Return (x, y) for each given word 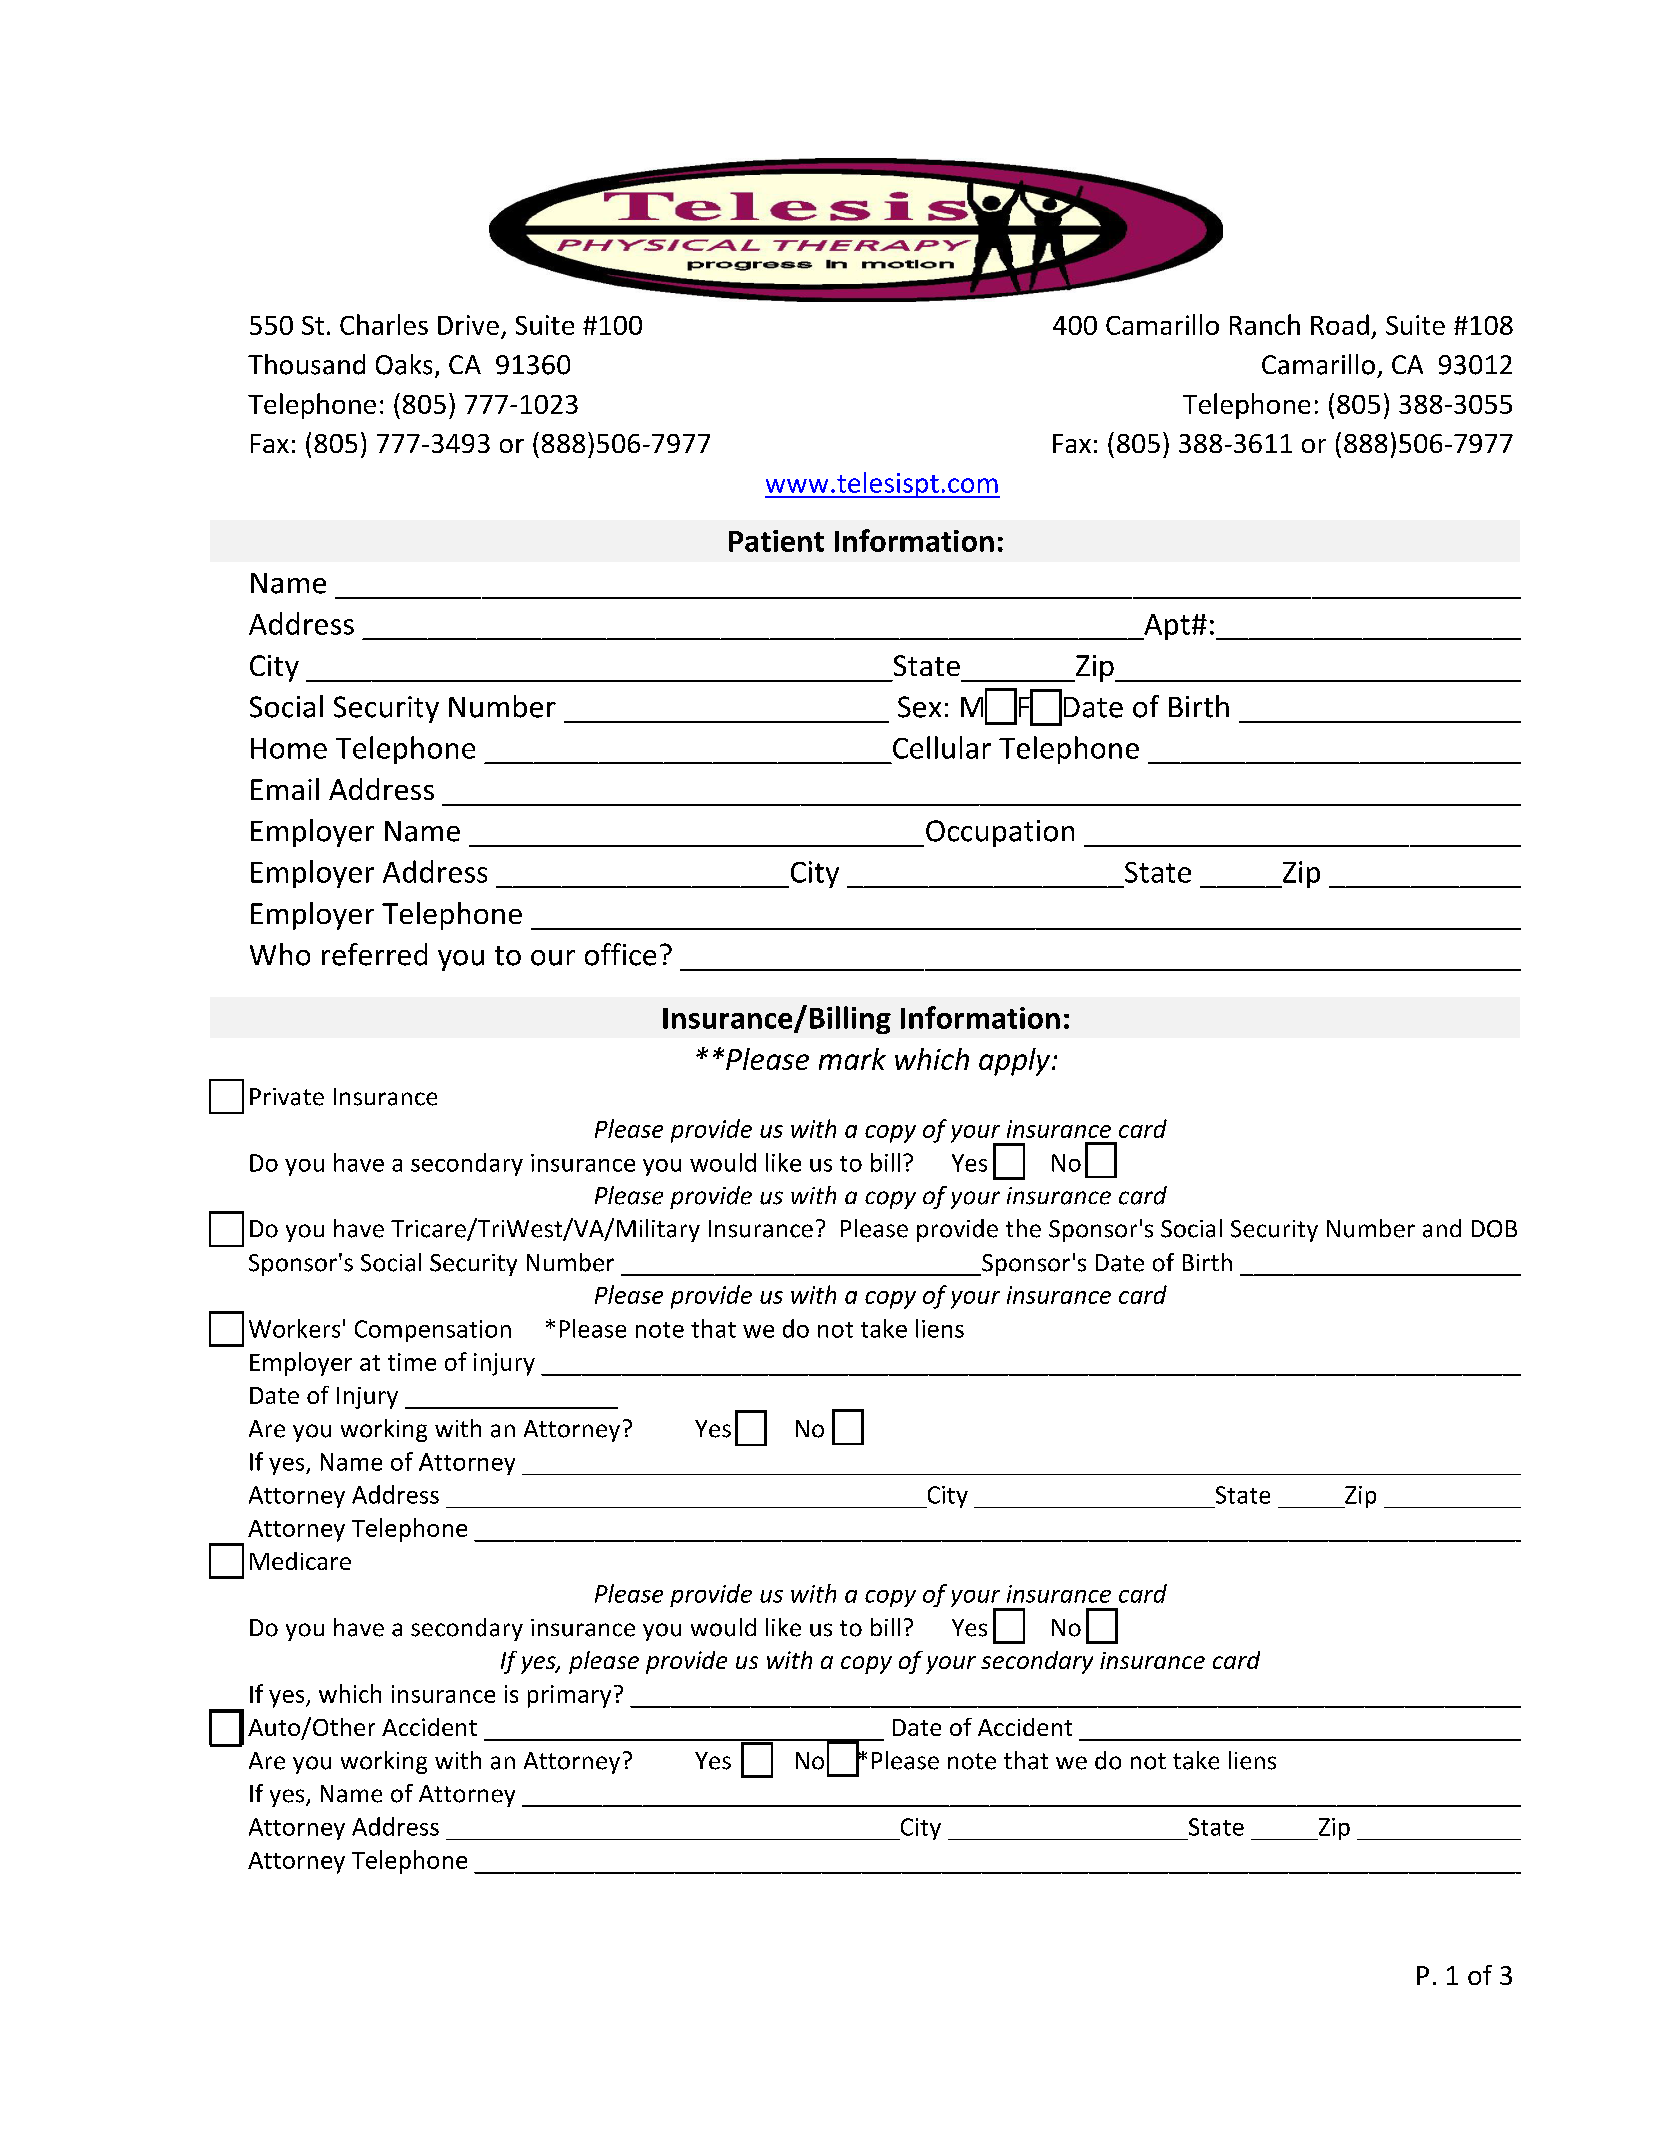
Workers (294, 1328)
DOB (1494, 1229)
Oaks (404, 364)
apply (1016, 1062)
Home (289, 748)
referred (374, 954)
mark (852, 1059)
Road (1340, 324)
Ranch (1265, 324)
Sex (919, 707)
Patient (776, 541)
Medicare (300, 1561)
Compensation (433, 1331)
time (412, 1362)
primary (569, 1696)
